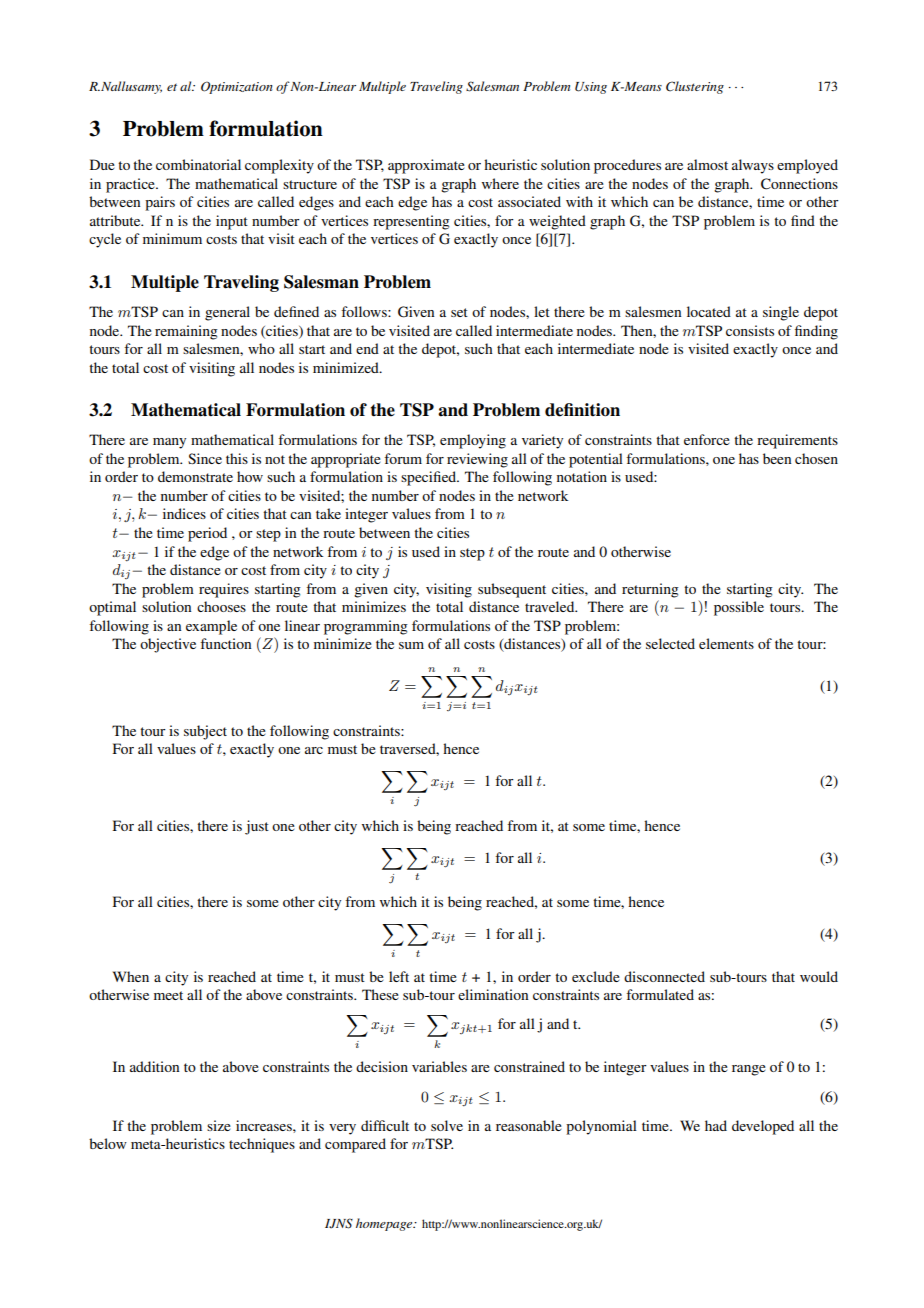 This screenshot has height=1308, width=924. Describe the element at coordinates (198, 164) in the screenshot. I see `combinatorial` at that location.
